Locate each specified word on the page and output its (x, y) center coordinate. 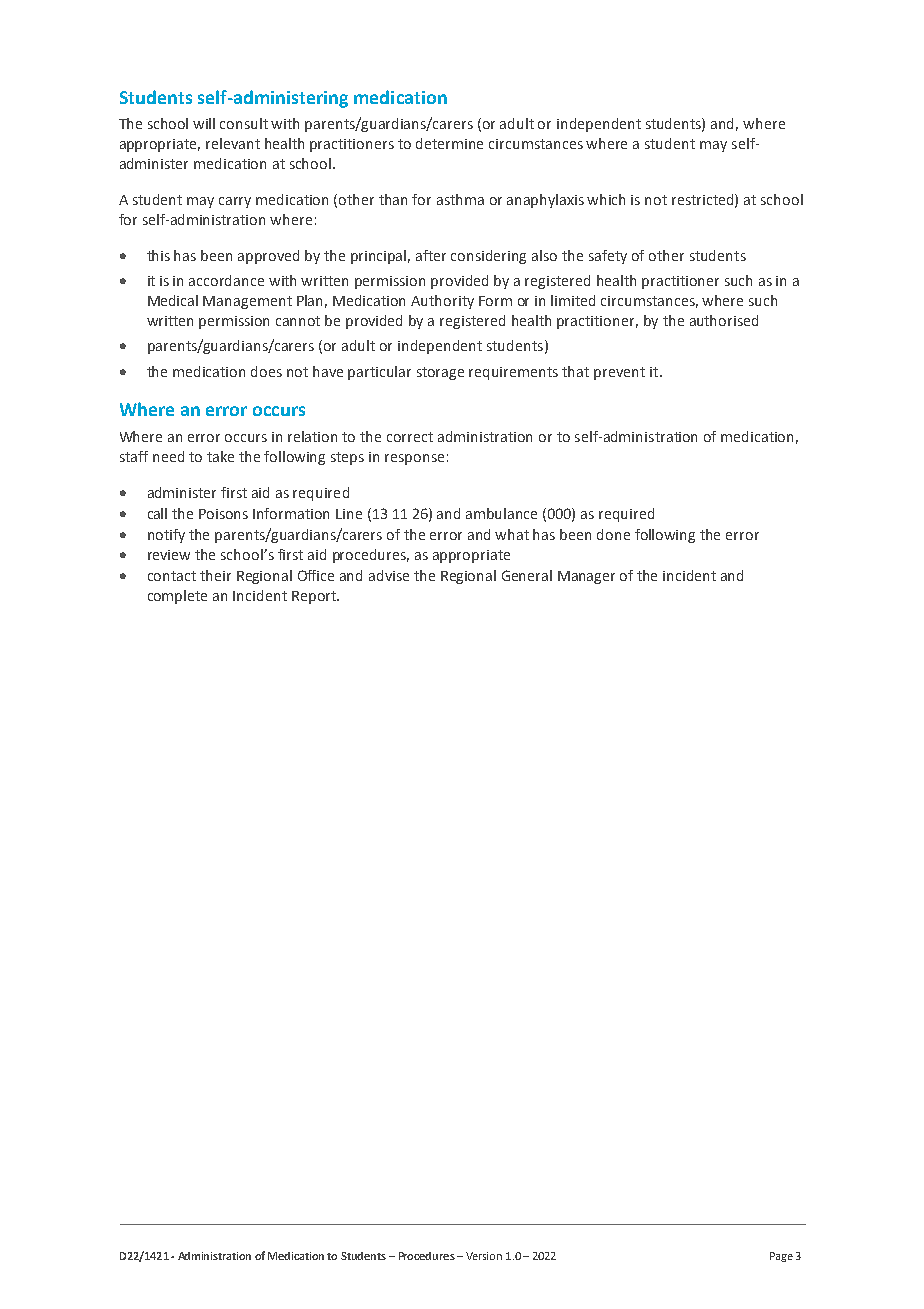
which (606, 199)
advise (389, 575)
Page (781, 1257)
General (527, 575)
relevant (233, 143)
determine (449, 143)
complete (177, 597)
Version (484, 1256)
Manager (586, 577)
